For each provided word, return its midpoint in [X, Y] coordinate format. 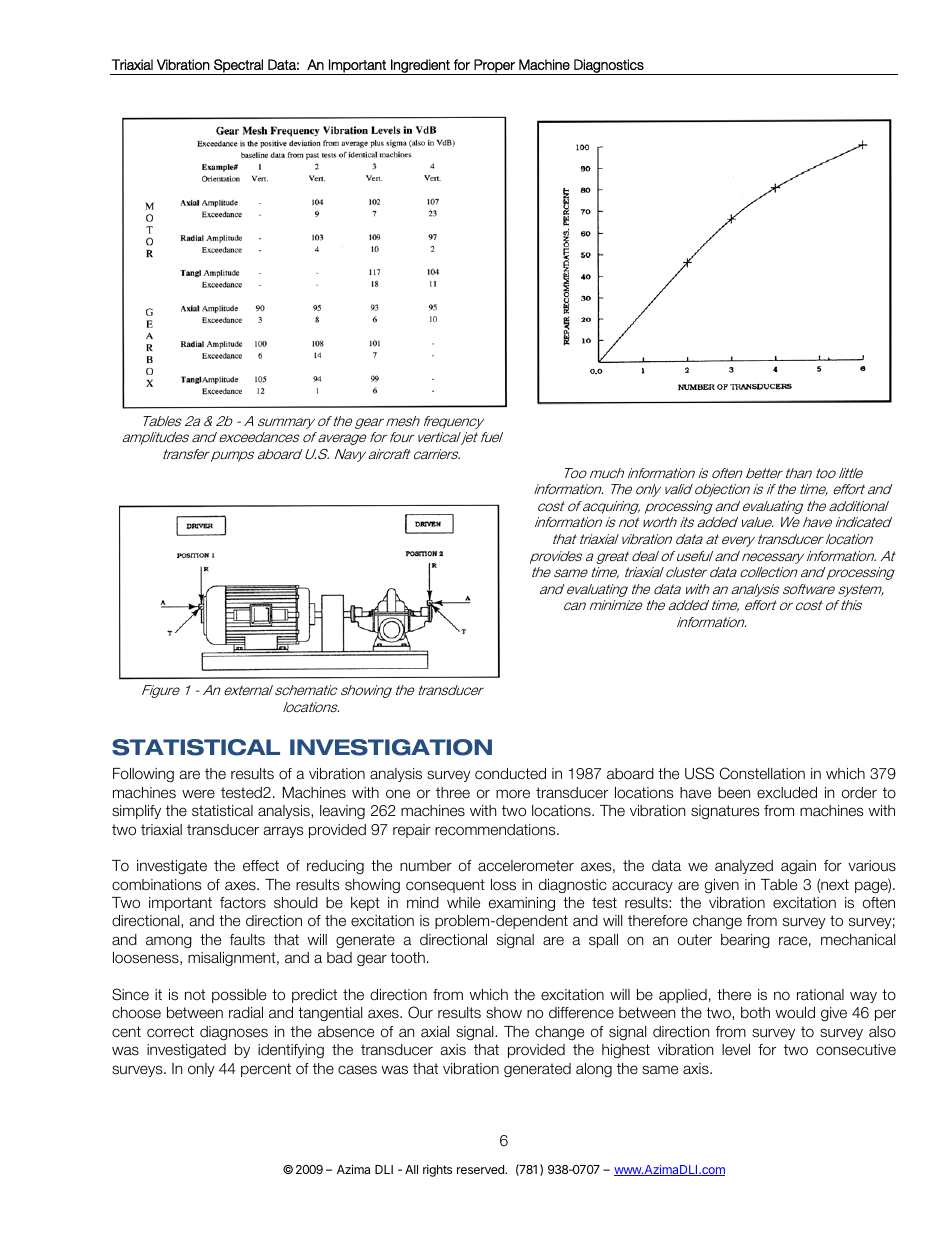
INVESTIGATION [391, 747]
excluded [787, 793]
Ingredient [420, 67]
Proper [494, 67]
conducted [510, 774]
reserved [481, 1169]
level [736, 1050]
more [513, 794]
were [198, 794]
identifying [291, 1051]
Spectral [238, 67]
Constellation [762, 773]
